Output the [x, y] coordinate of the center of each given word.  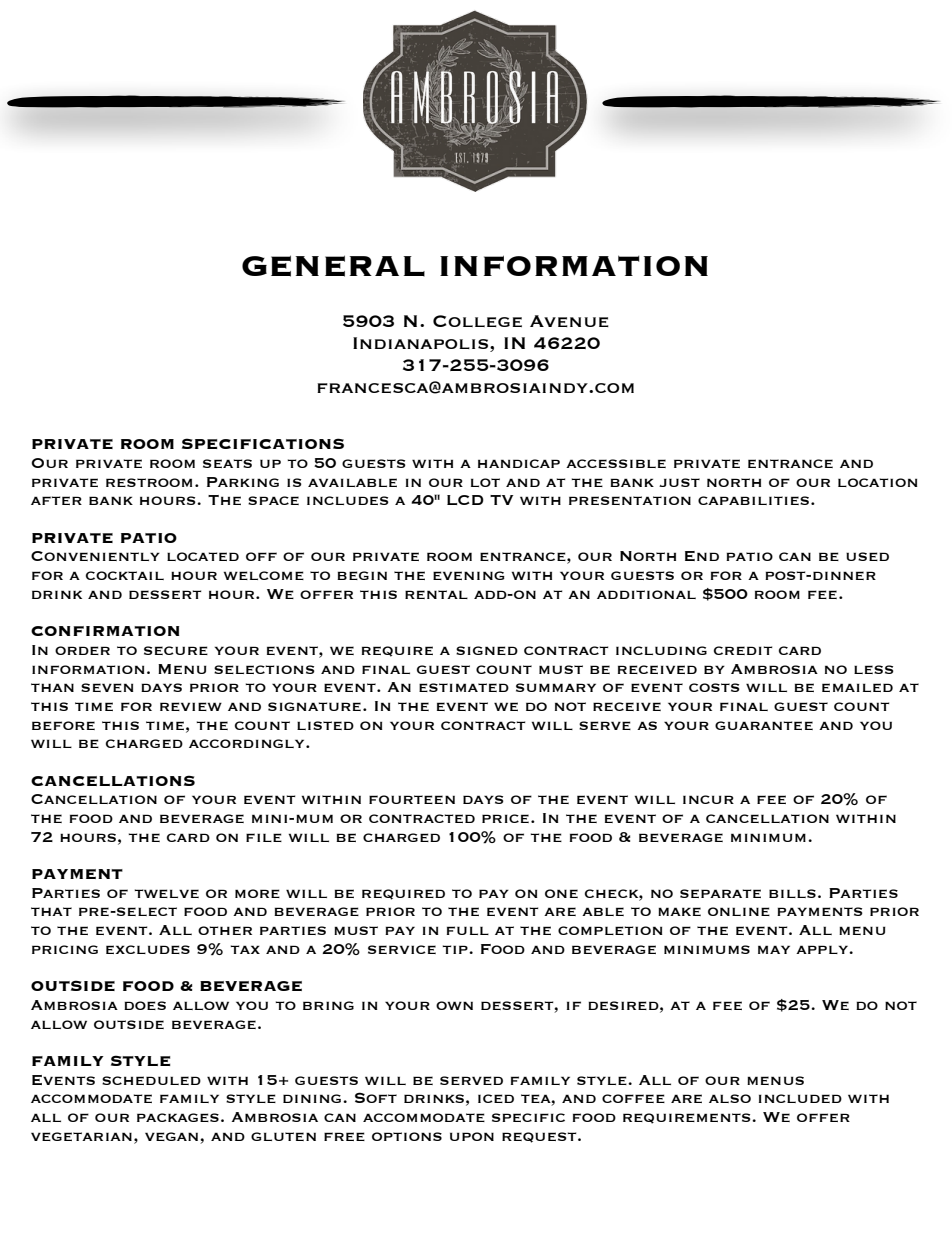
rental [436, 594]
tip [456, 949]
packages [178, 1117]
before [63, 725]
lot [485, 482]
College [477, 321]
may [774, 949]
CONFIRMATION [105, 631]
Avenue [569, 321]
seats [227, 463]
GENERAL [333, 266]
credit [743, 650]
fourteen [412, 799]
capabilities [753, 500]
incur [708, 799]
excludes [148, 949]
